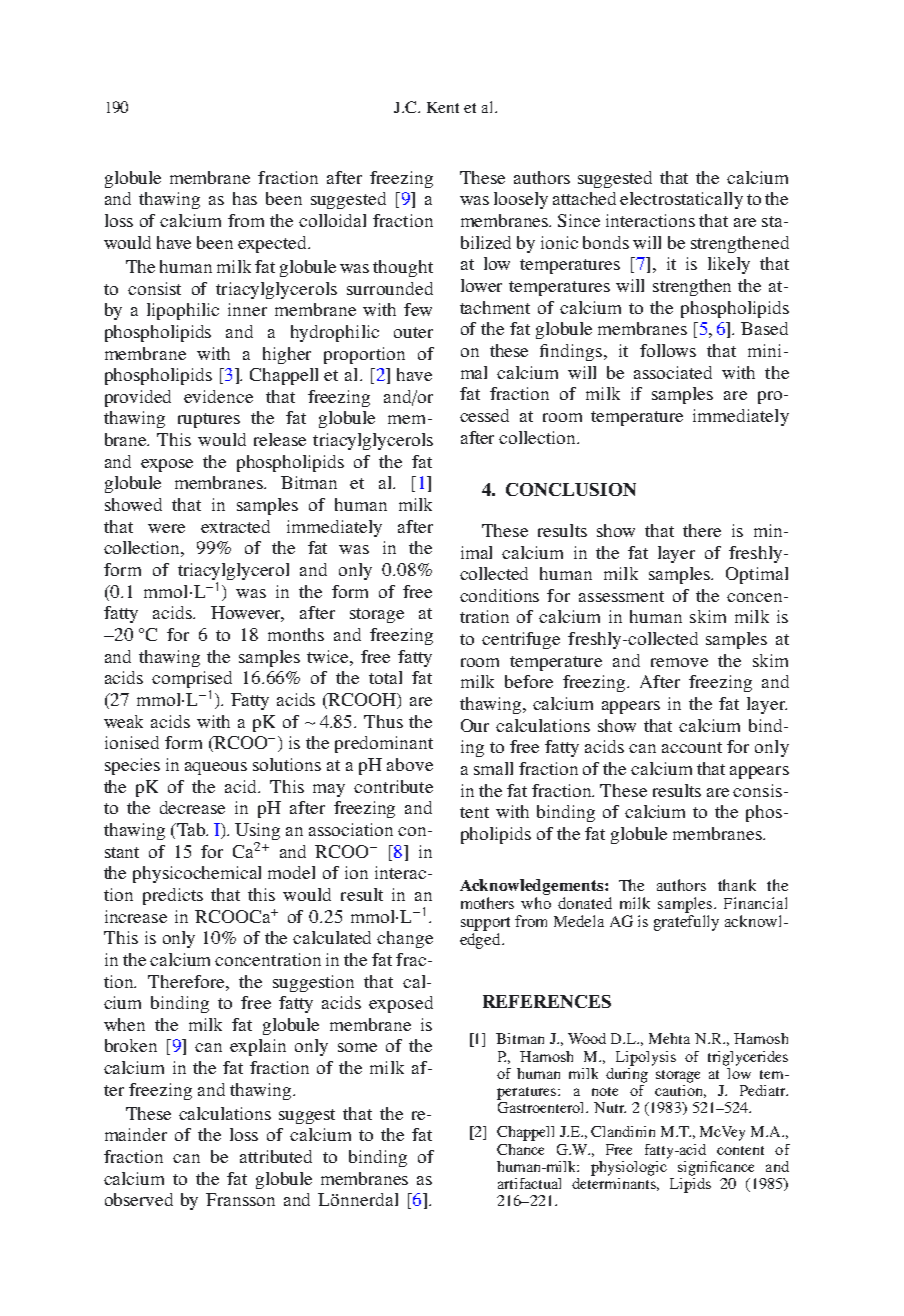  I want to click on has, so click(245, 198).
